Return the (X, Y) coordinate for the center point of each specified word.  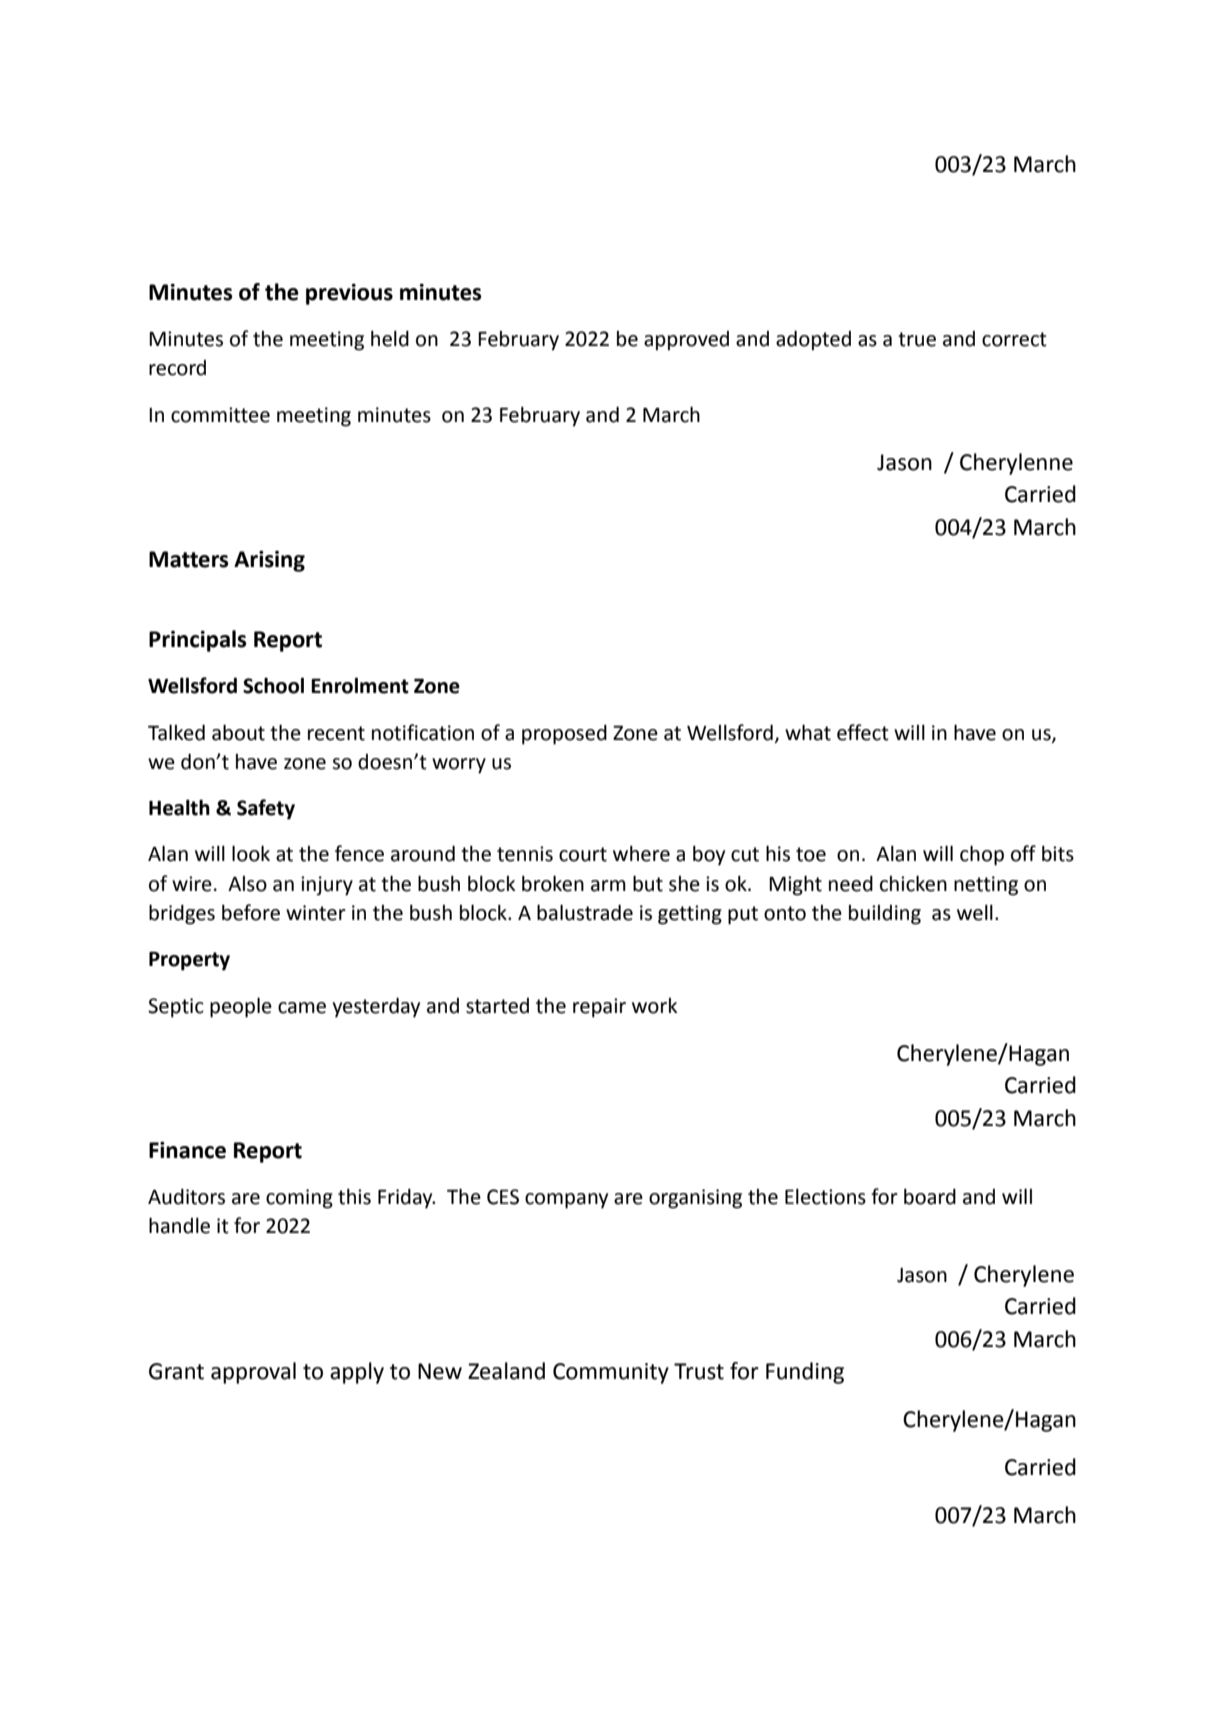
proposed (564, 734)
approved (686, 341)
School (273, 685)
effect (863, 732)
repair (599, 1008)
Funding (805, 1373)
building (885, 915)
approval (253, 1373)
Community (611, 1373)
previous (349, 294)
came (302, 1008)
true (917, 339)
